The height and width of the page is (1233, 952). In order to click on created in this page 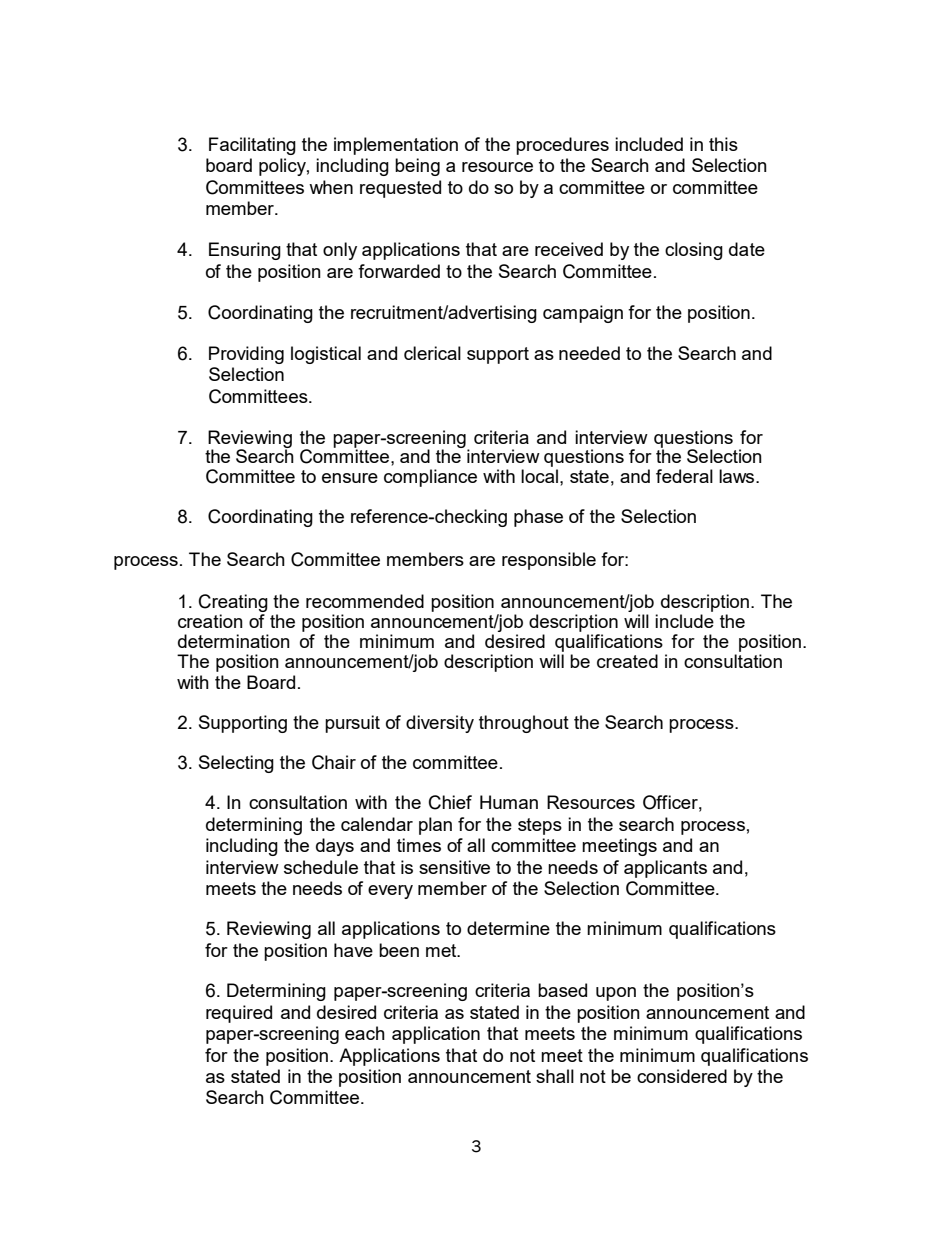, I will do `click(627, 661)`.
